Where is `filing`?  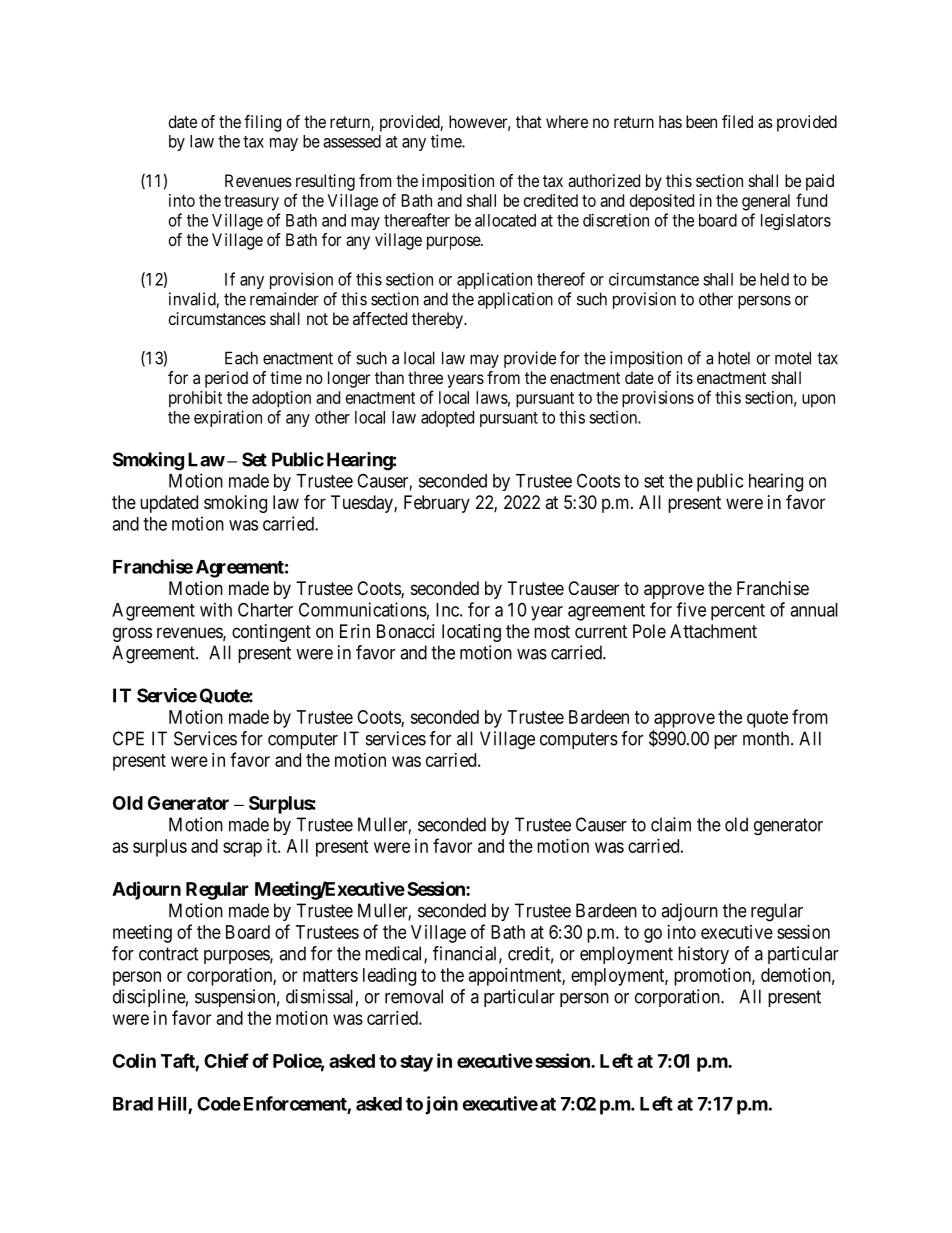 filing is located at coordinates (262, 123).
